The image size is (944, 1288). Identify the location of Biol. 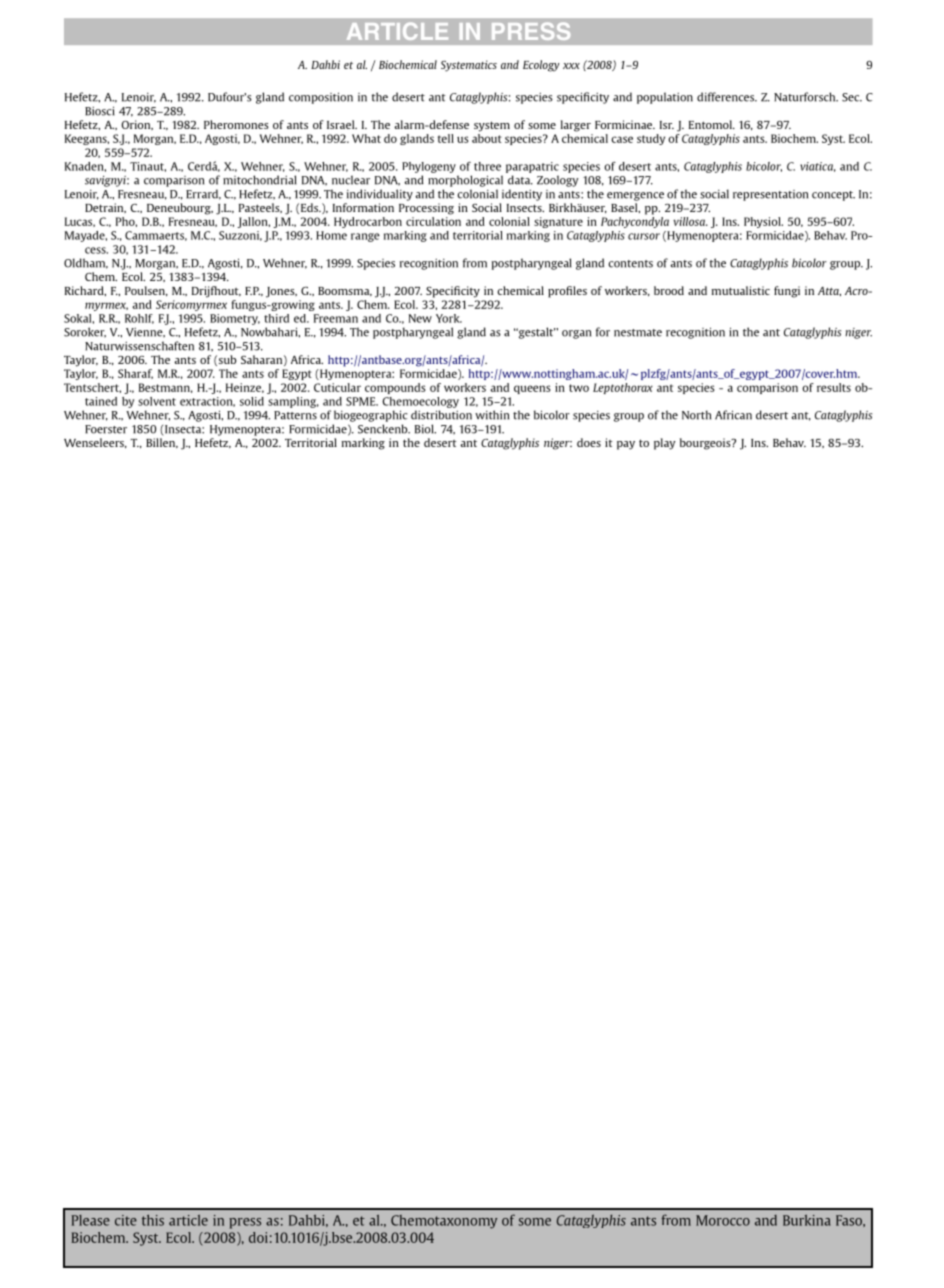
(425, 429).
